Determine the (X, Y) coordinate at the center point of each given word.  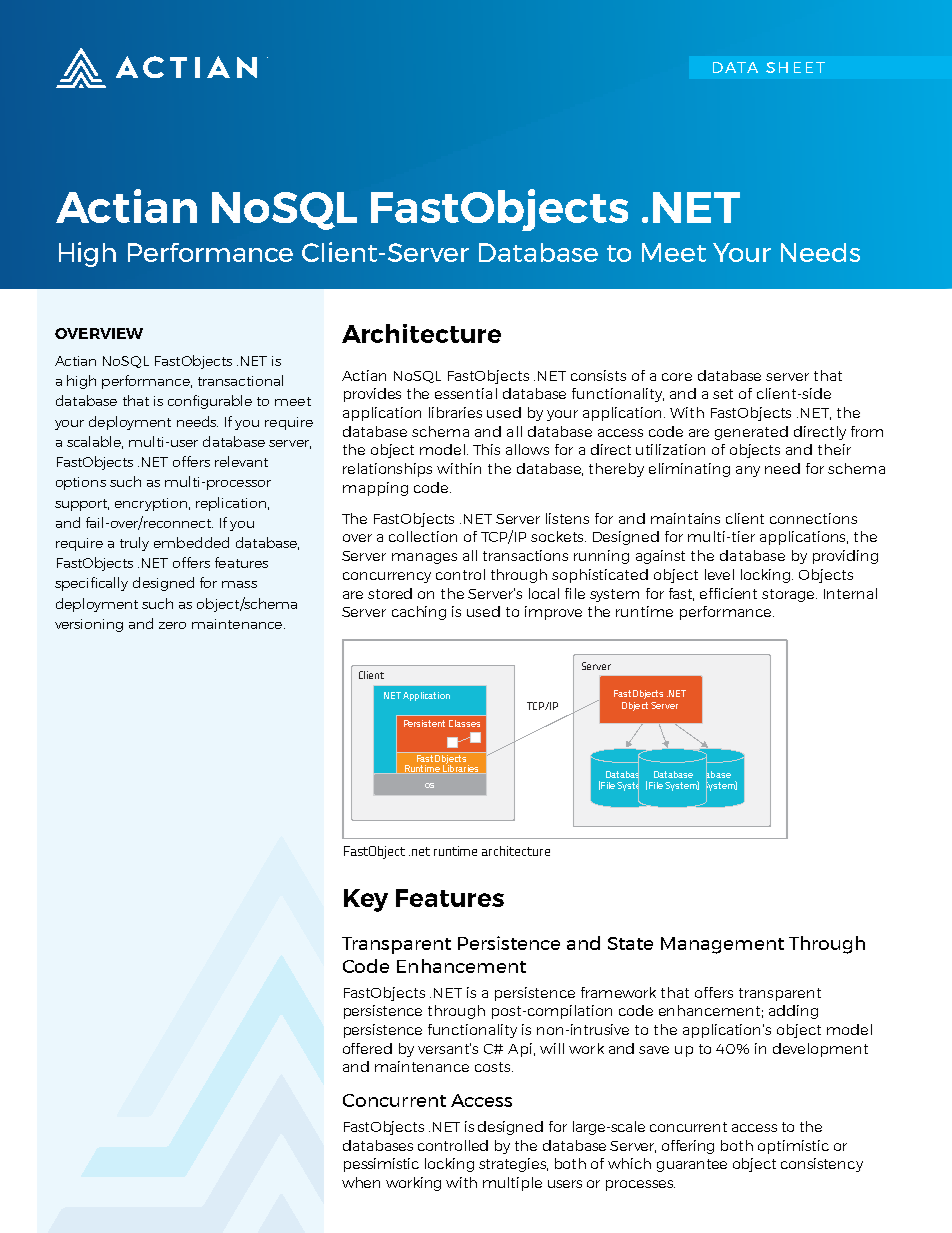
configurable (210, 402)
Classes (464, 723)
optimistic (793, 1147)
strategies (513, 1165)
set (723, 394)
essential (466, 393)
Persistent (424, 723)
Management (722, 945)
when (361, 1182)
